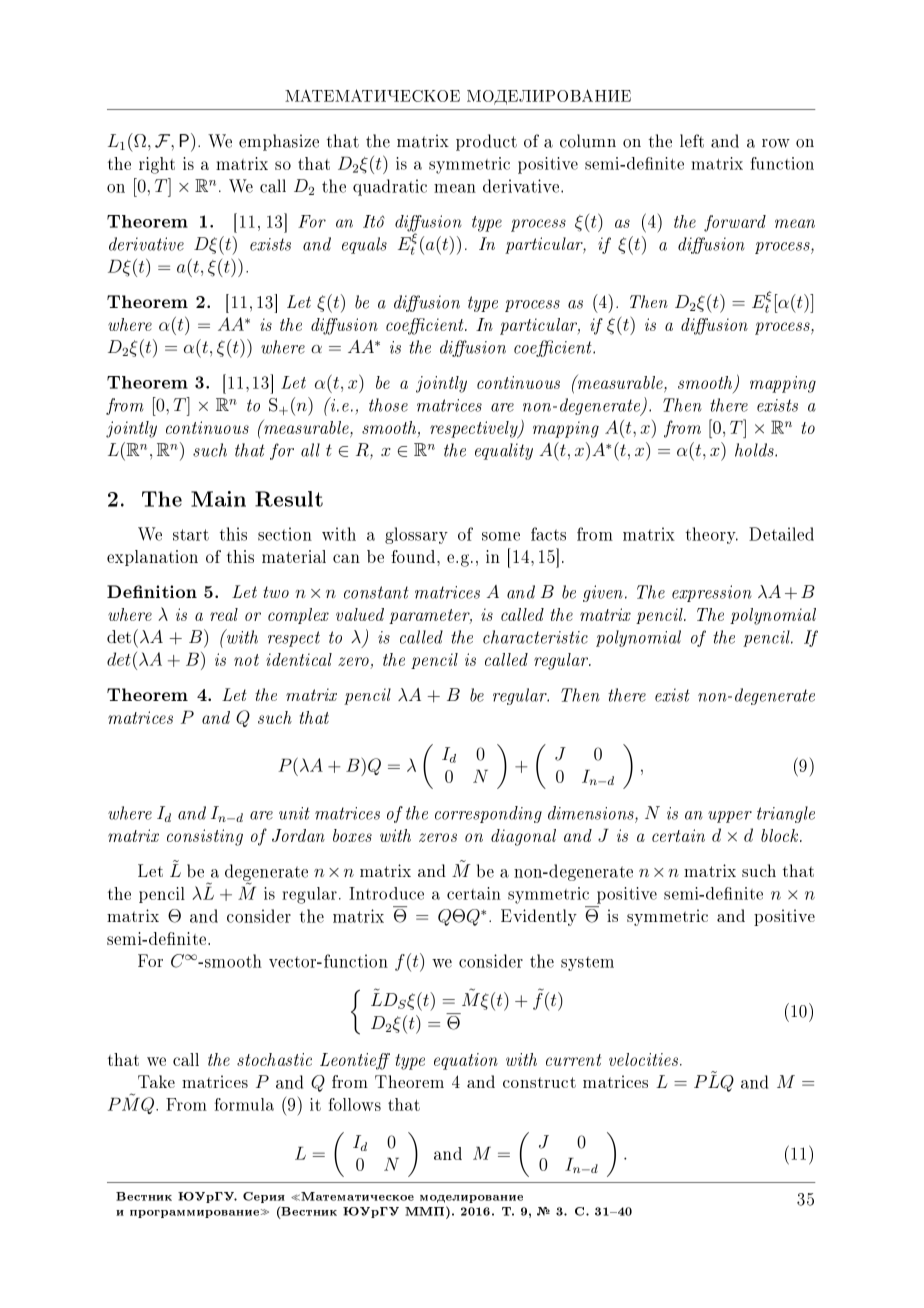  I want to click on equation, so click(466, 1061).
